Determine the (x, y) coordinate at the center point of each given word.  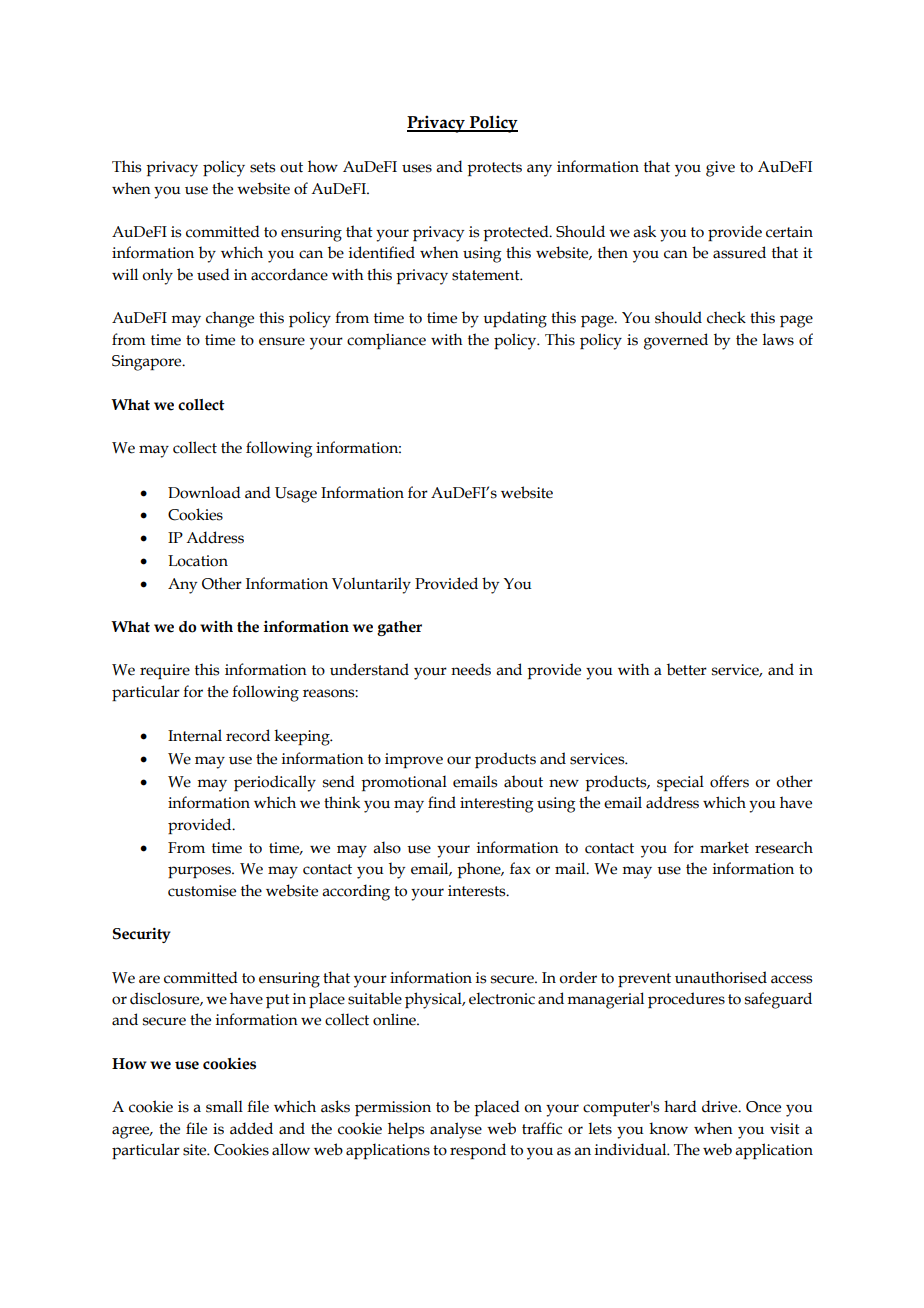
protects (494, 169)
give (720, 169)
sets (262, 167)
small (224, 1106)
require (165, 671)
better (687, 669)
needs (471, 669)
